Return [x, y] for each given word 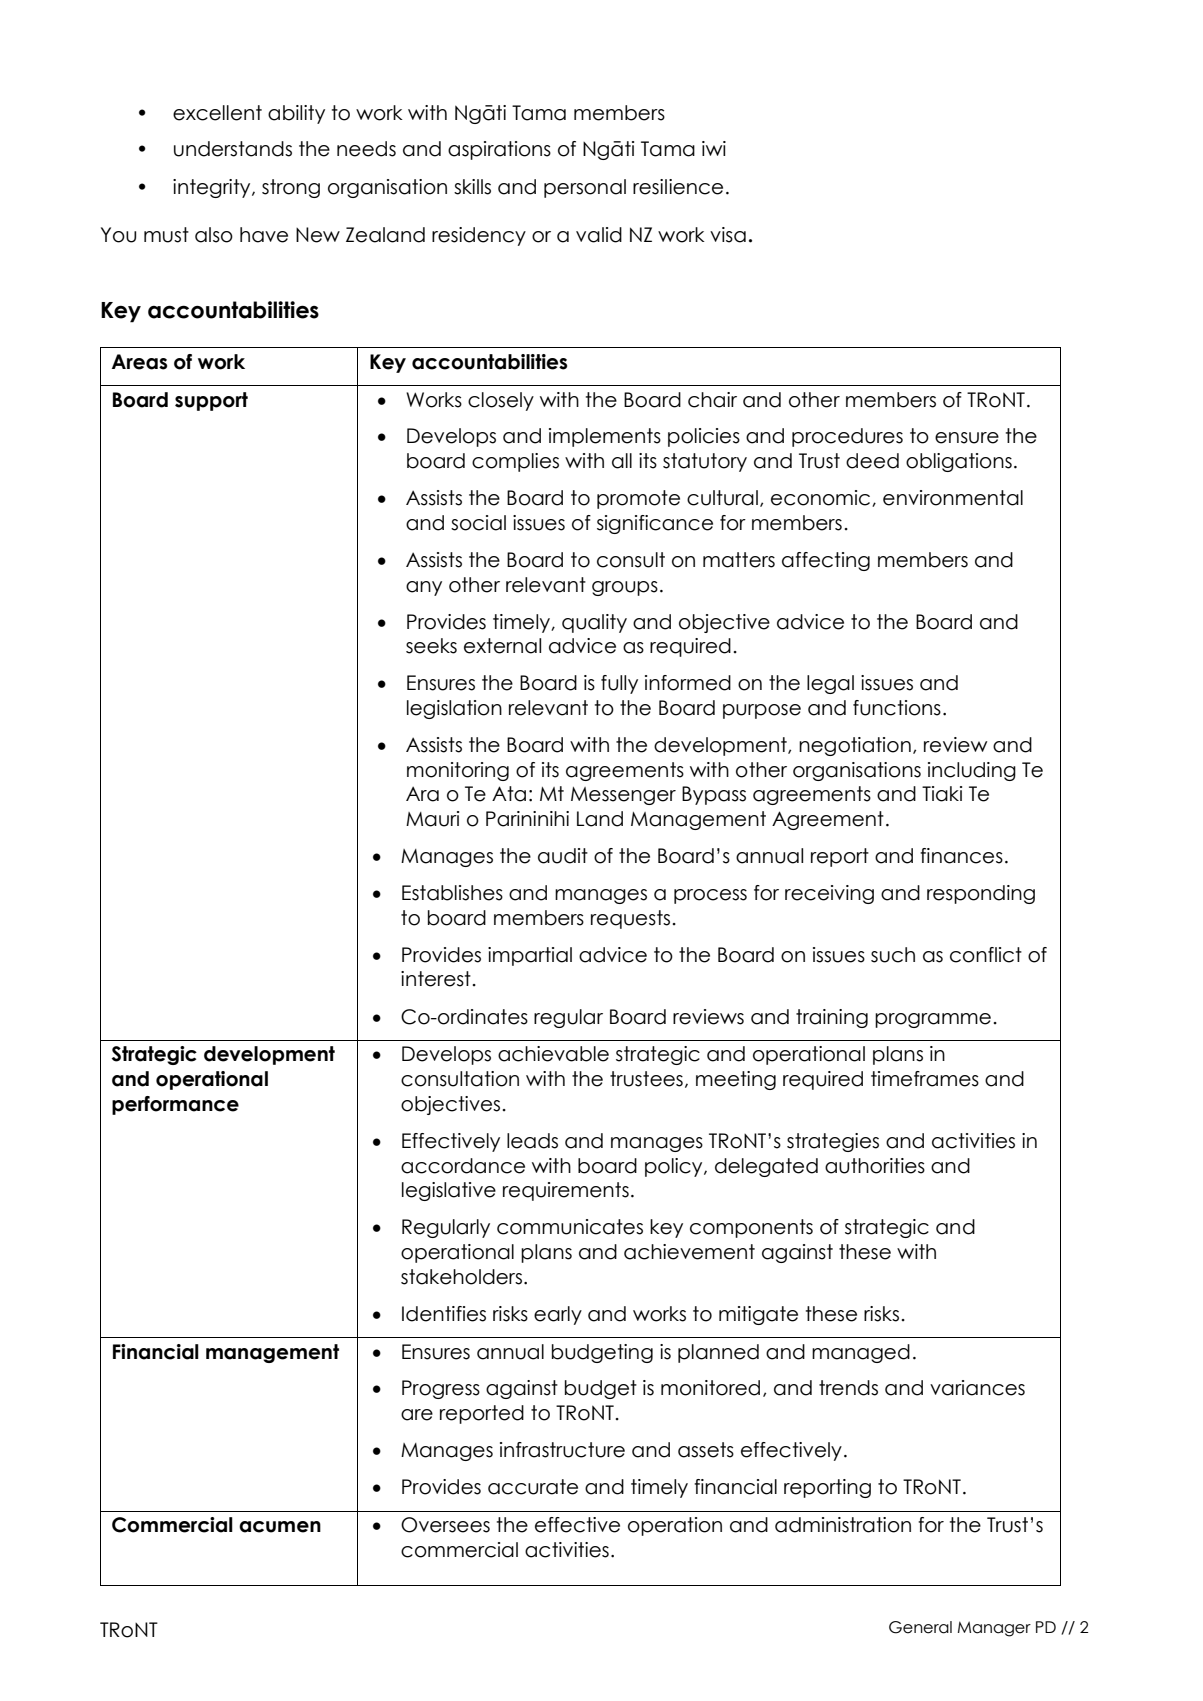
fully [619, 684]
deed [872, 461]
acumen [280, 1527]
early [558, 1315]
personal [585, 188]
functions [897, 708]
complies [515, 462]
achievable [553, 1054]
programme [933, 1020]
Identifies [444, 1314]
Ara [422, 794]
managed [861, 1353]
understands [233, 149]
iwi [714, 148]
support [211, 401]
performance [175, 1105]
